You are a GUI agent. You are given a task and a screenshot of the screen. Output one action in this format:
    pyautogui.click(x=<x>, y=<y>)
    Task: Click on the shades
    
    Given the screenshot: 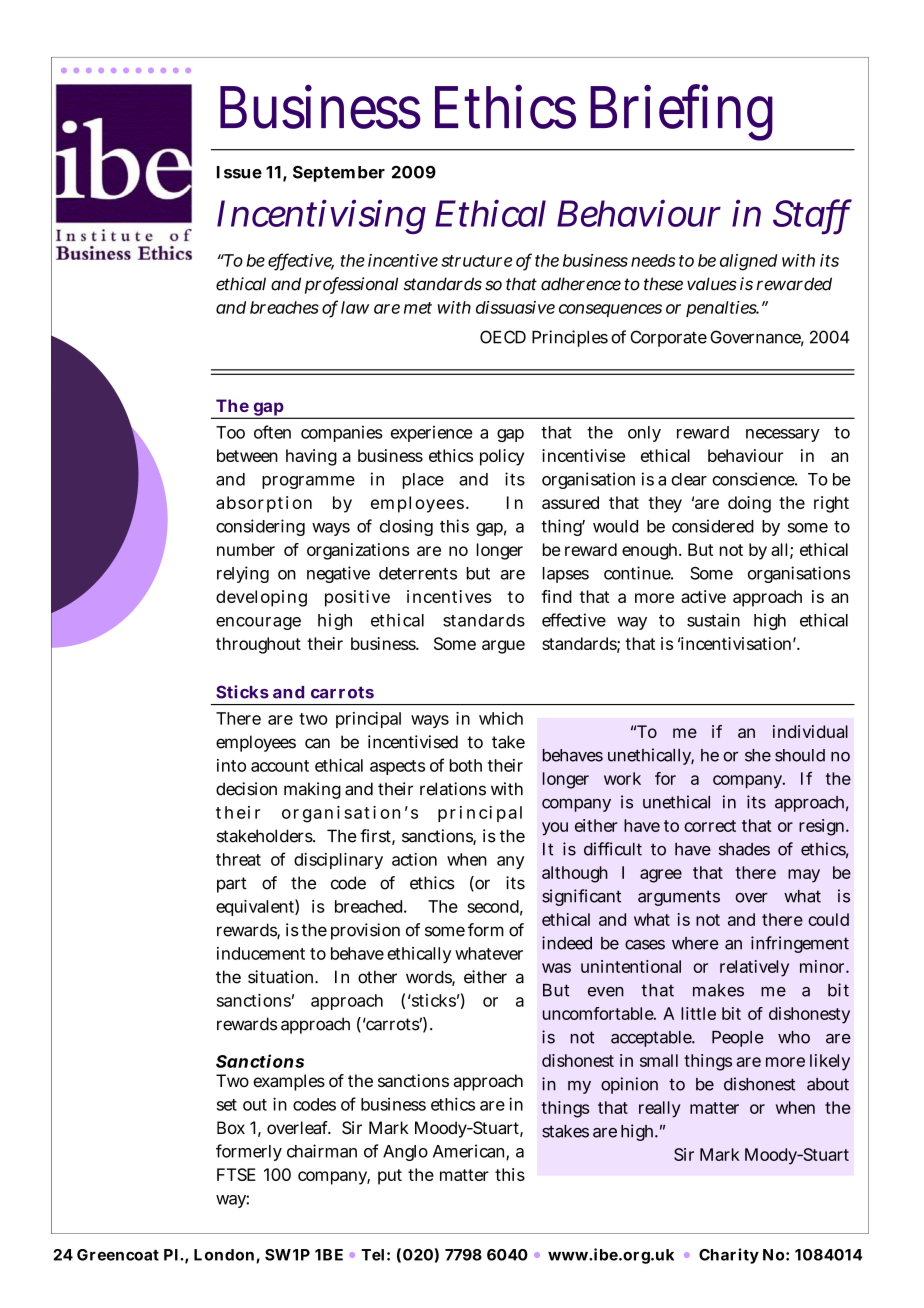 What is the action you would take?
    pyautogui.click(x=744, y=849)
